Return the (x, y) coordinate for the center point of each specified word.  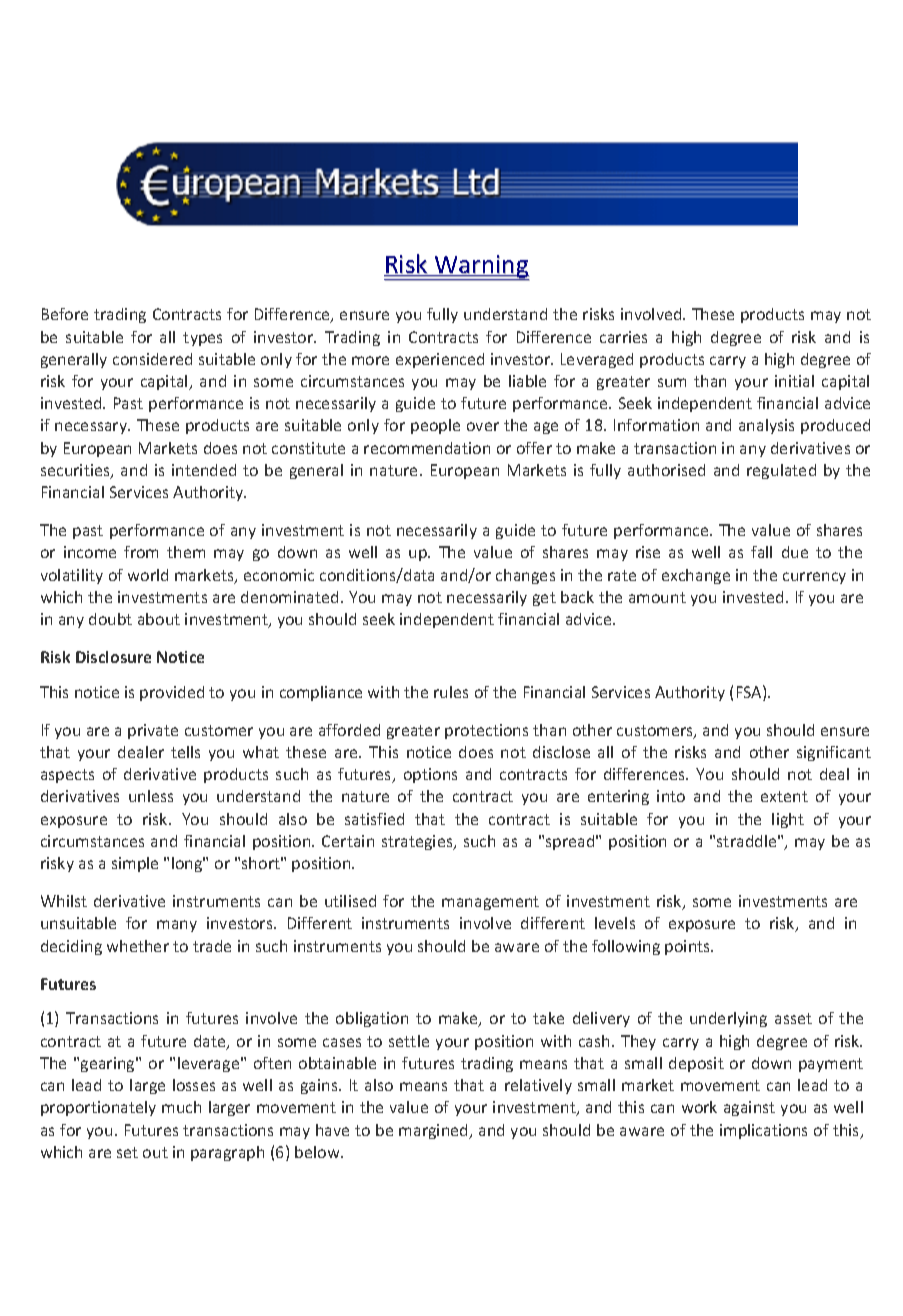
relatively (538, 1086)
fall (761, 552)
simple (135, 864)
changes (525, 576)
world (148, 575)
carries (623, 337)
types (202, 339)
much (181, 1107)
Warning (481, 268)
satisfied (374, 819)
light (788, 820)
